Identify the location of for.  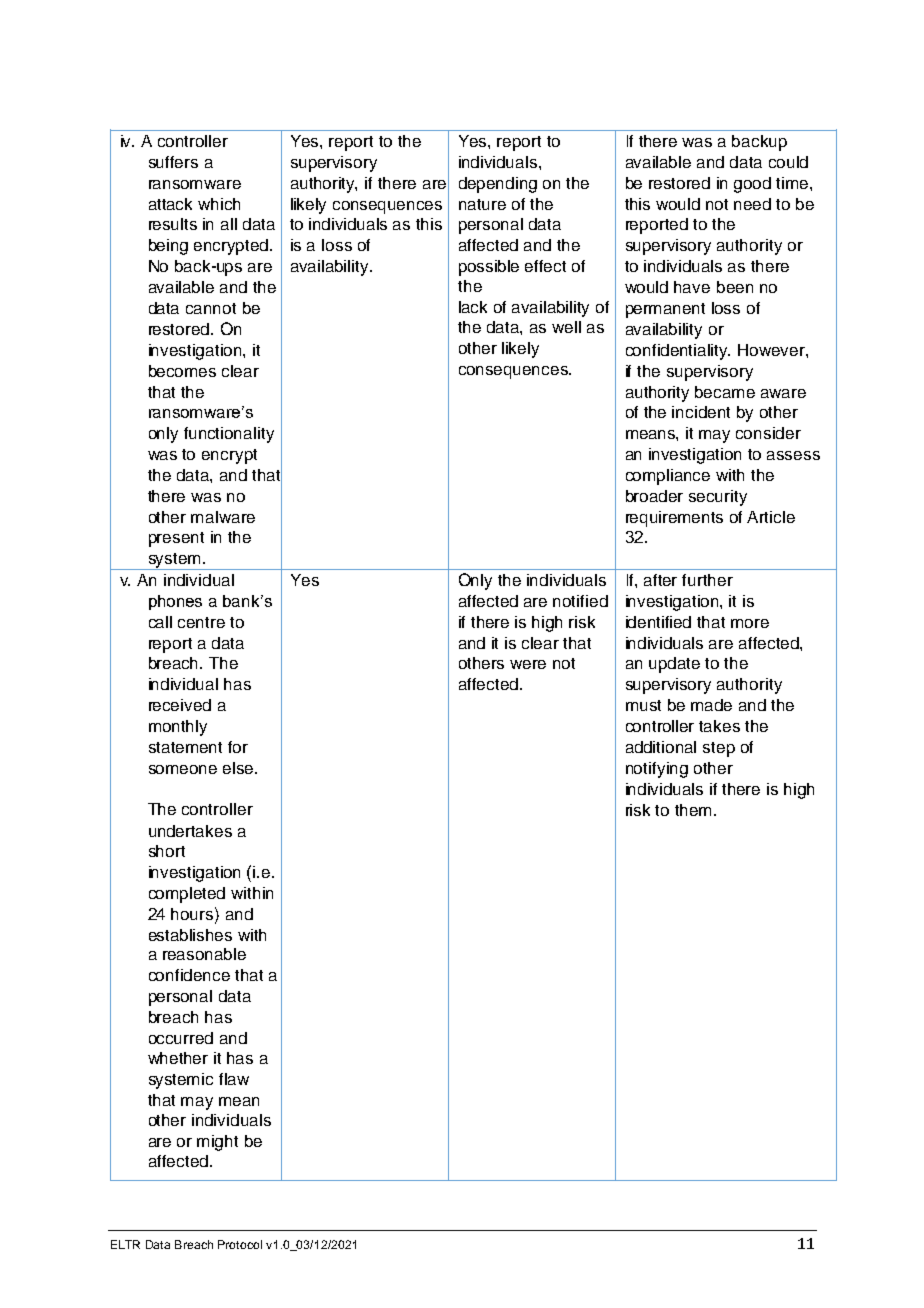
(238, 747).
